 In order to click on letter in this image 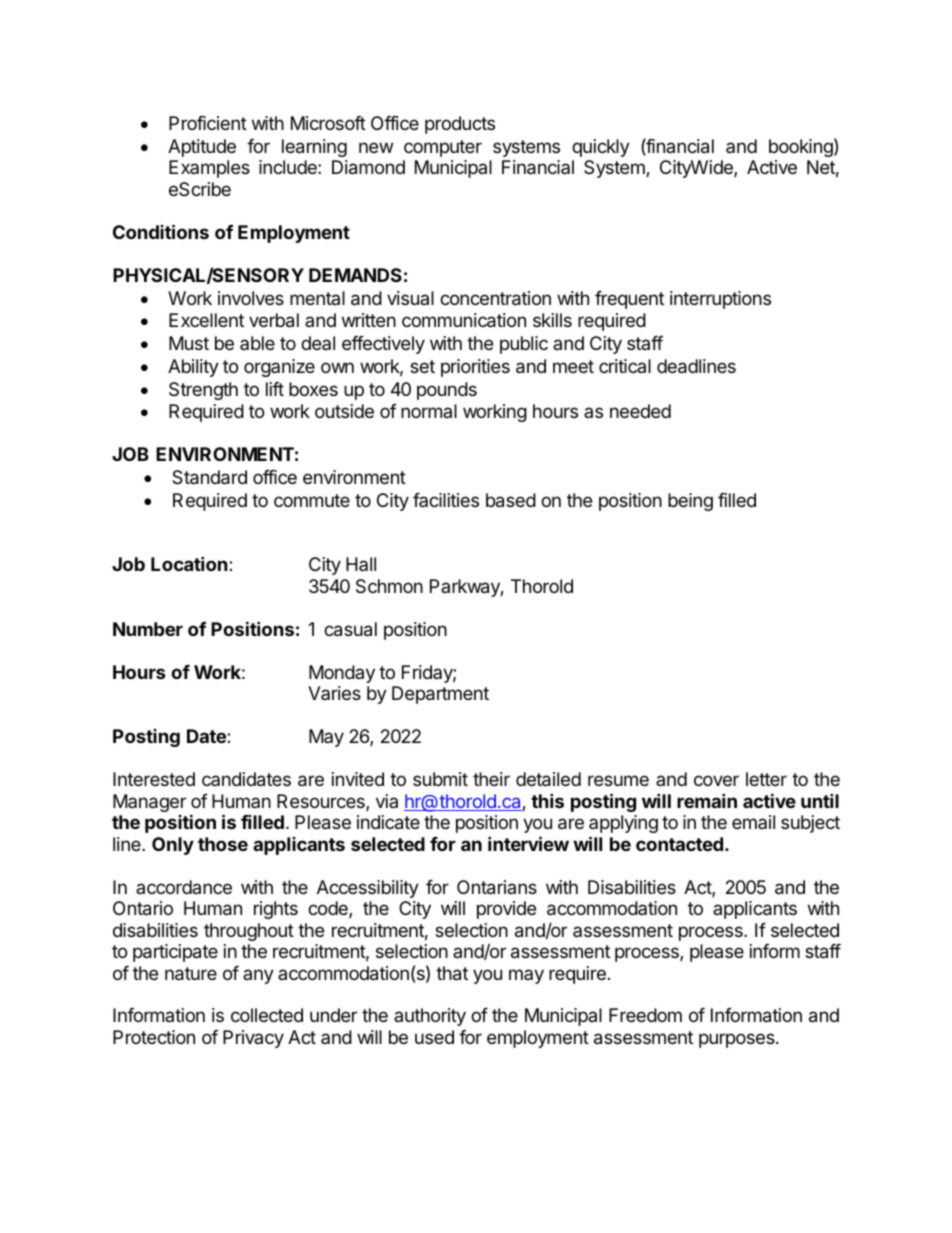, I will do `click(766, 779)`.
